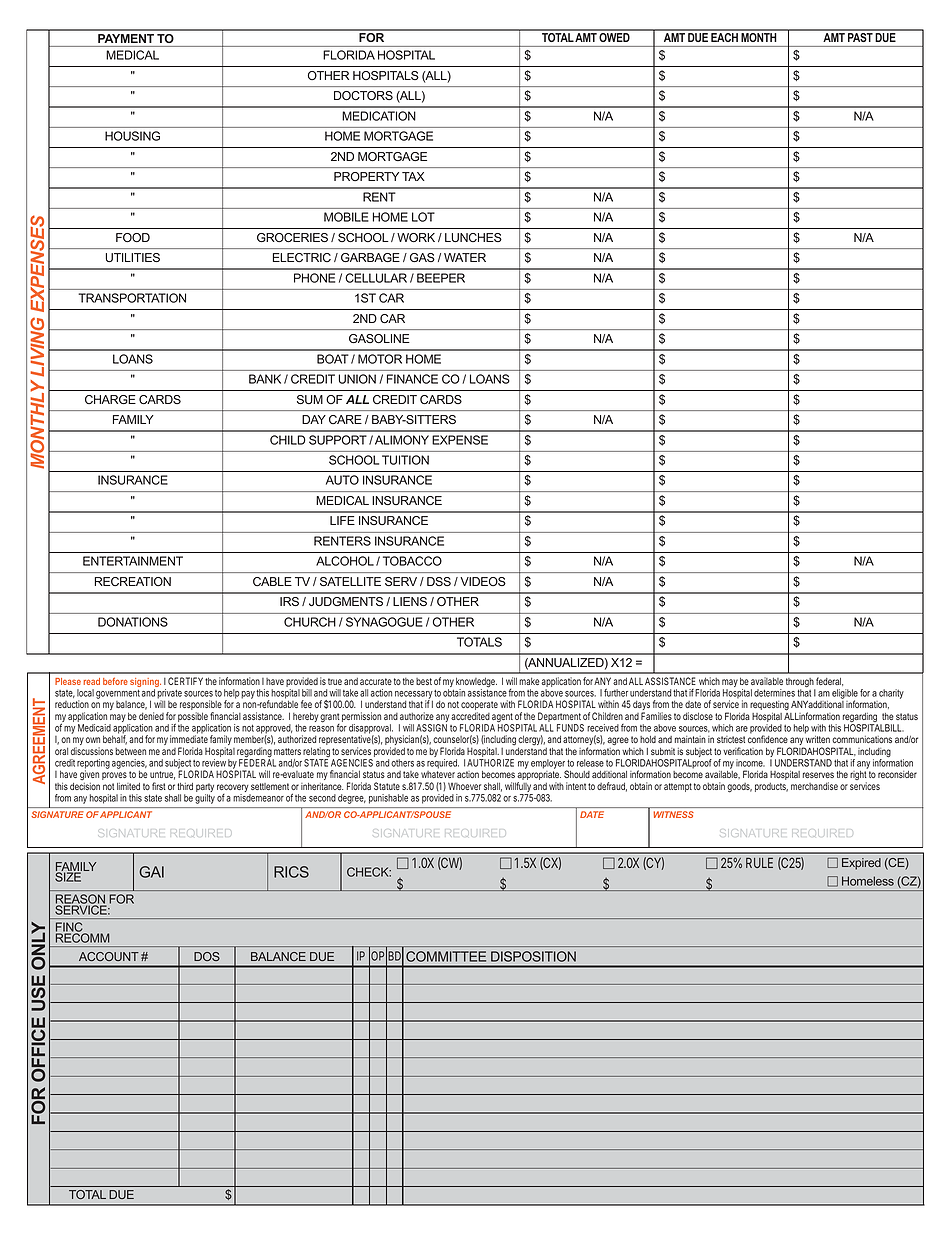  What do you see at coordinates (132, 136) in the image?
I see `HOUSING` at bounding box center [132, 136].
